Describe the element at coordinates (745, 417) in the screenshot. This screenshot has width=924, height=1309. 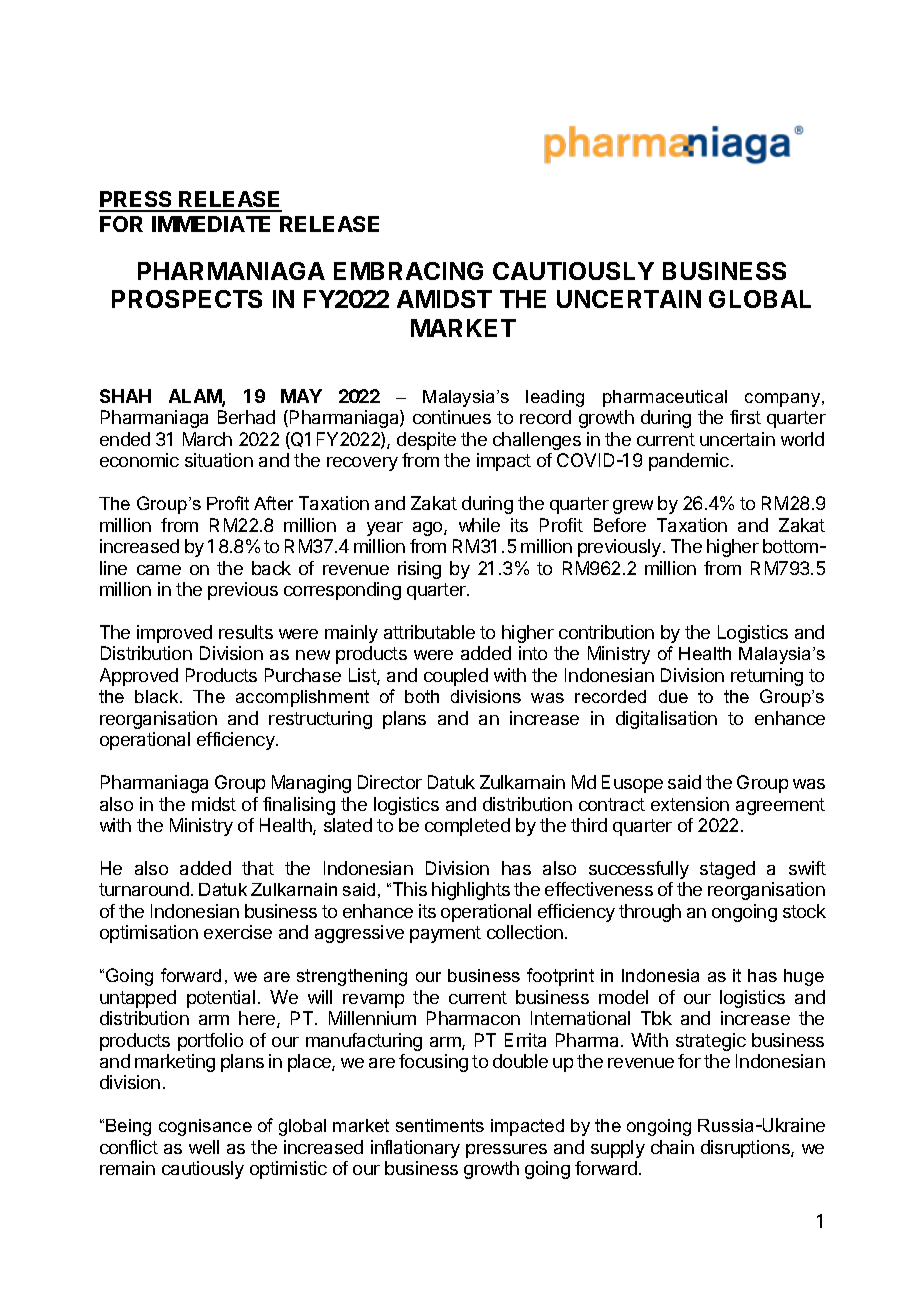
I see `first` at that location.
